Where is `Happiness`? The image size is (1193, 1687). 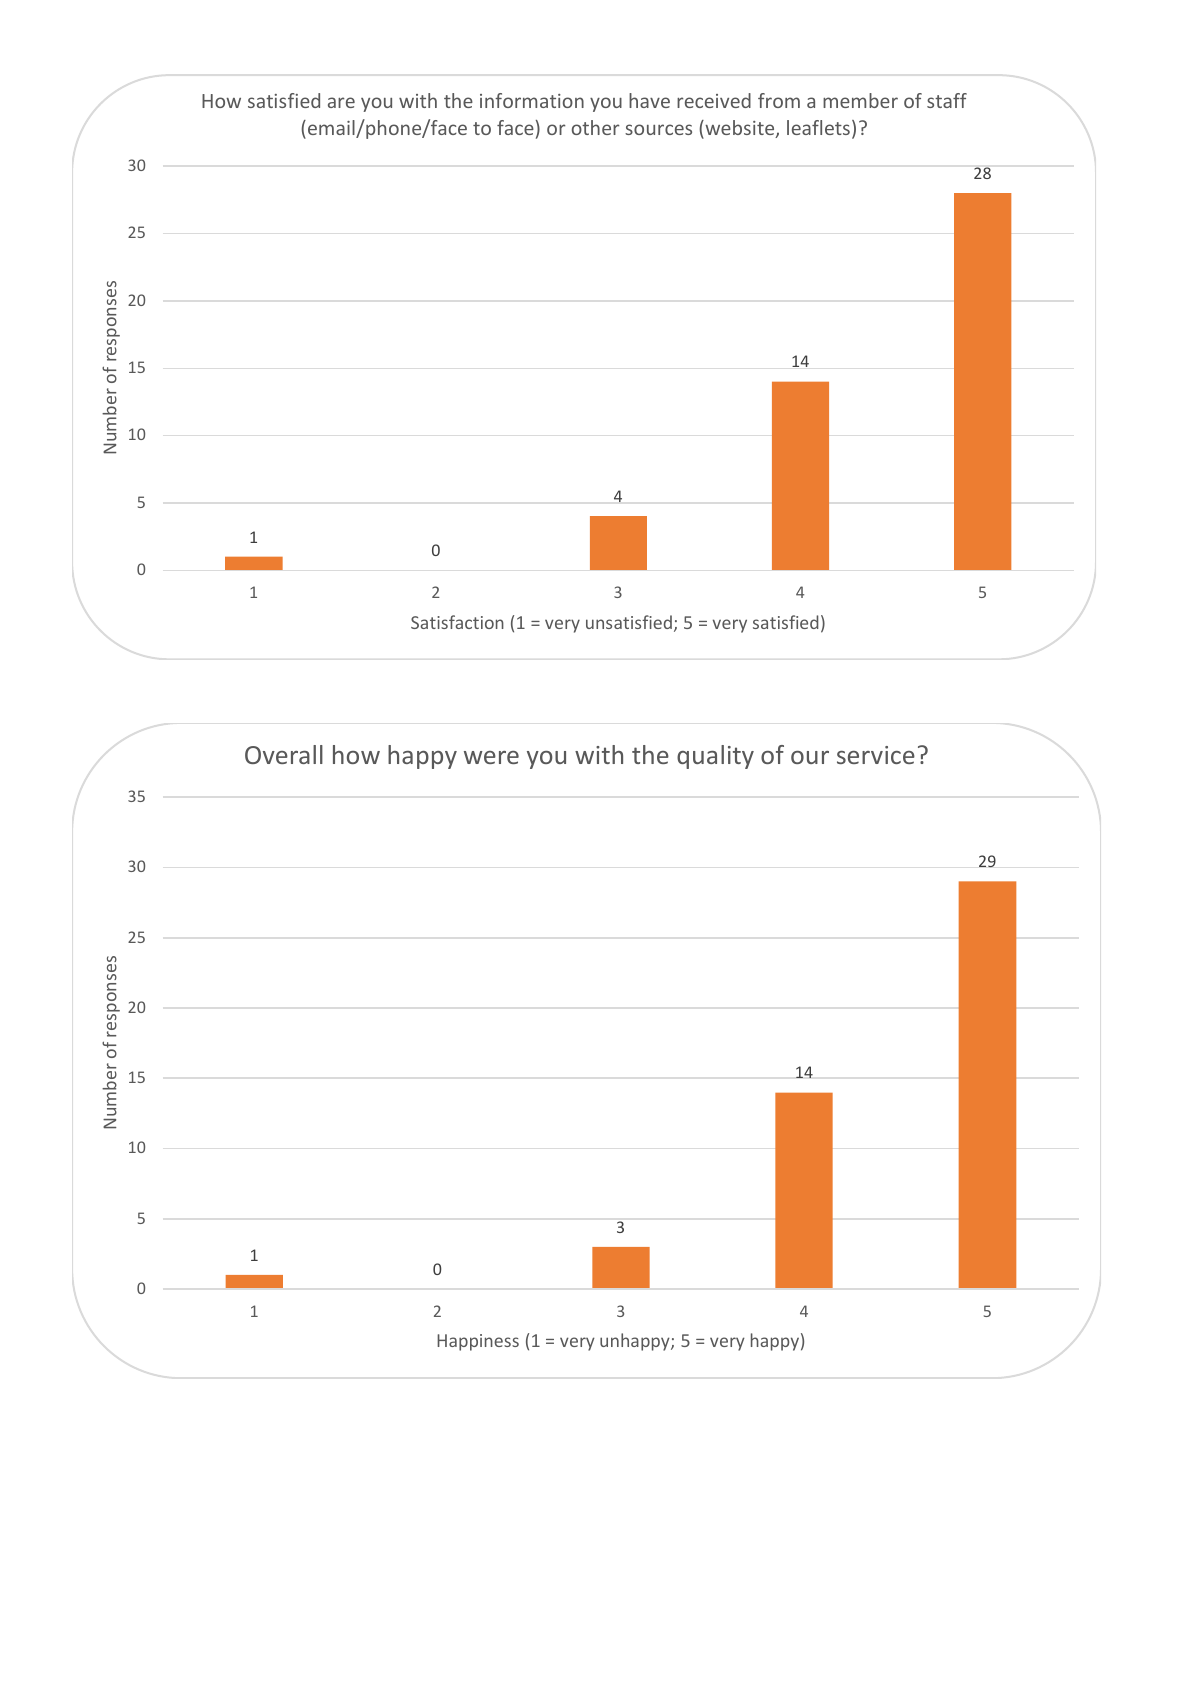 Happiness is located at coordinates (478, 1342).
